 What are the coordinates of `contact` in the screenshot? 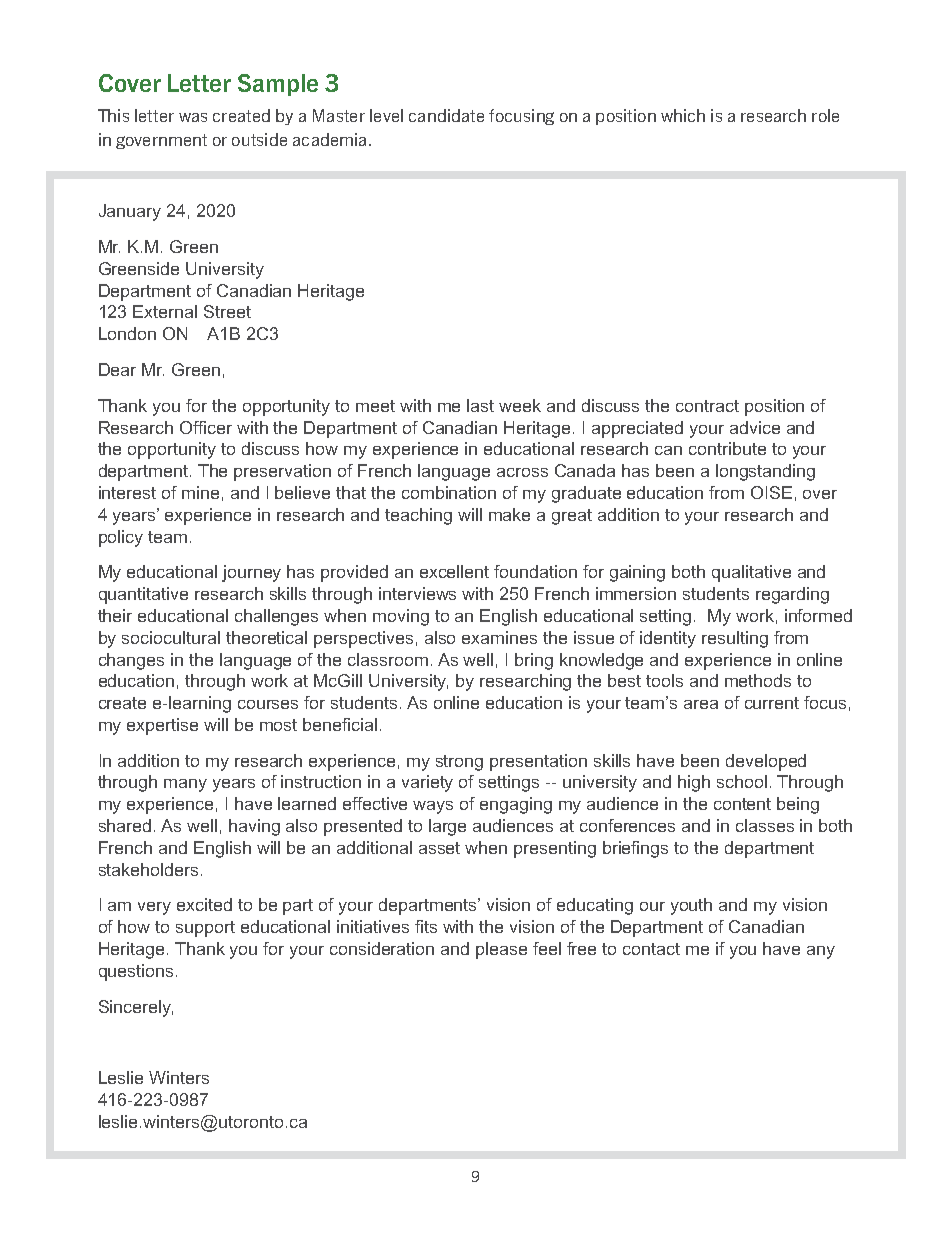 It's located at (651, 949).
